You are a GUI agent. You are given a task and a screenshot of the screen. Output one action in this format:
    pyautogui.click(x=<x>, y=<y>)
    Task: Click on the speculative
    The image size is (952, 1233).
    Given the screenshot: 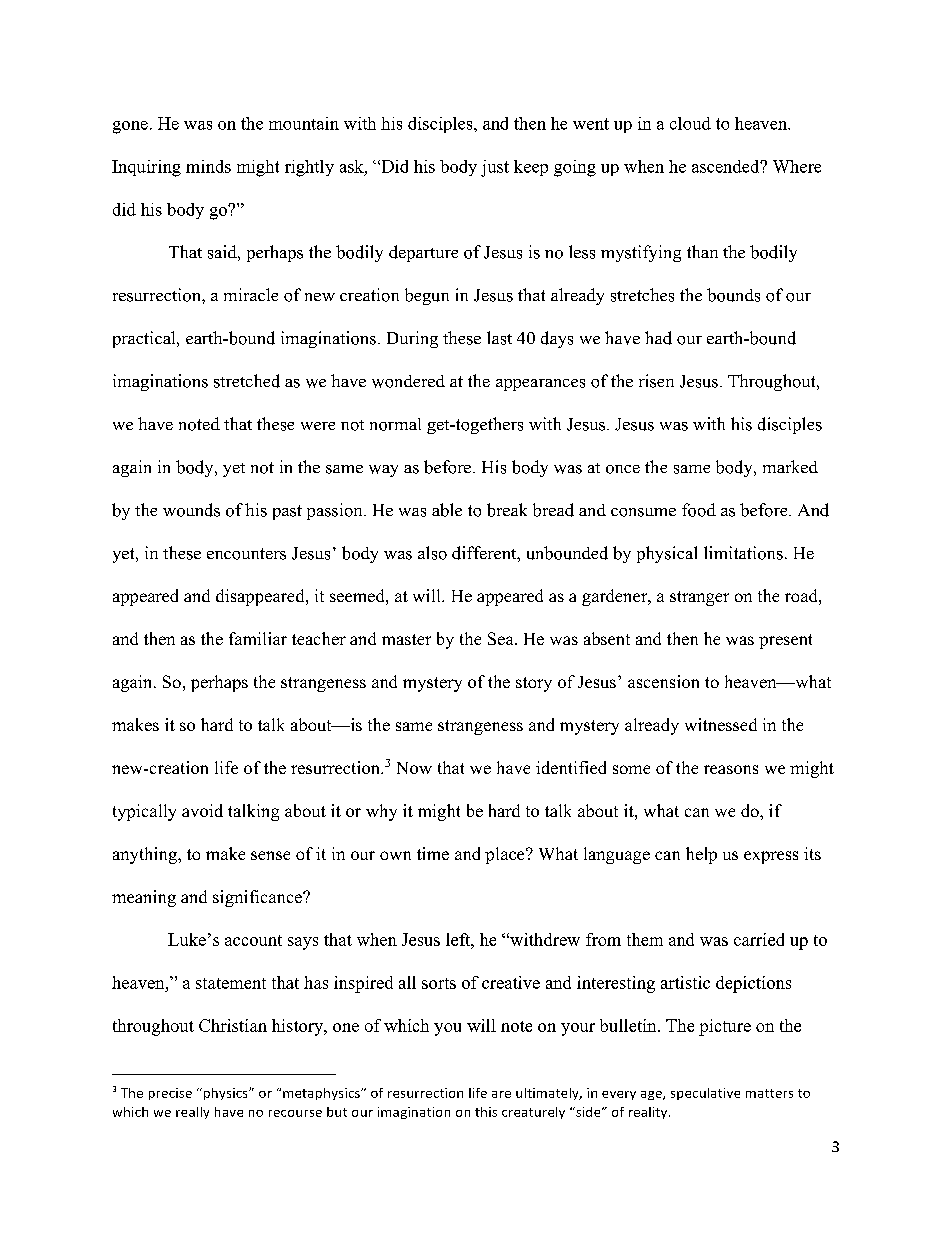 What is the action you would take?
    pyautogui.click(x=705, y=1094)
